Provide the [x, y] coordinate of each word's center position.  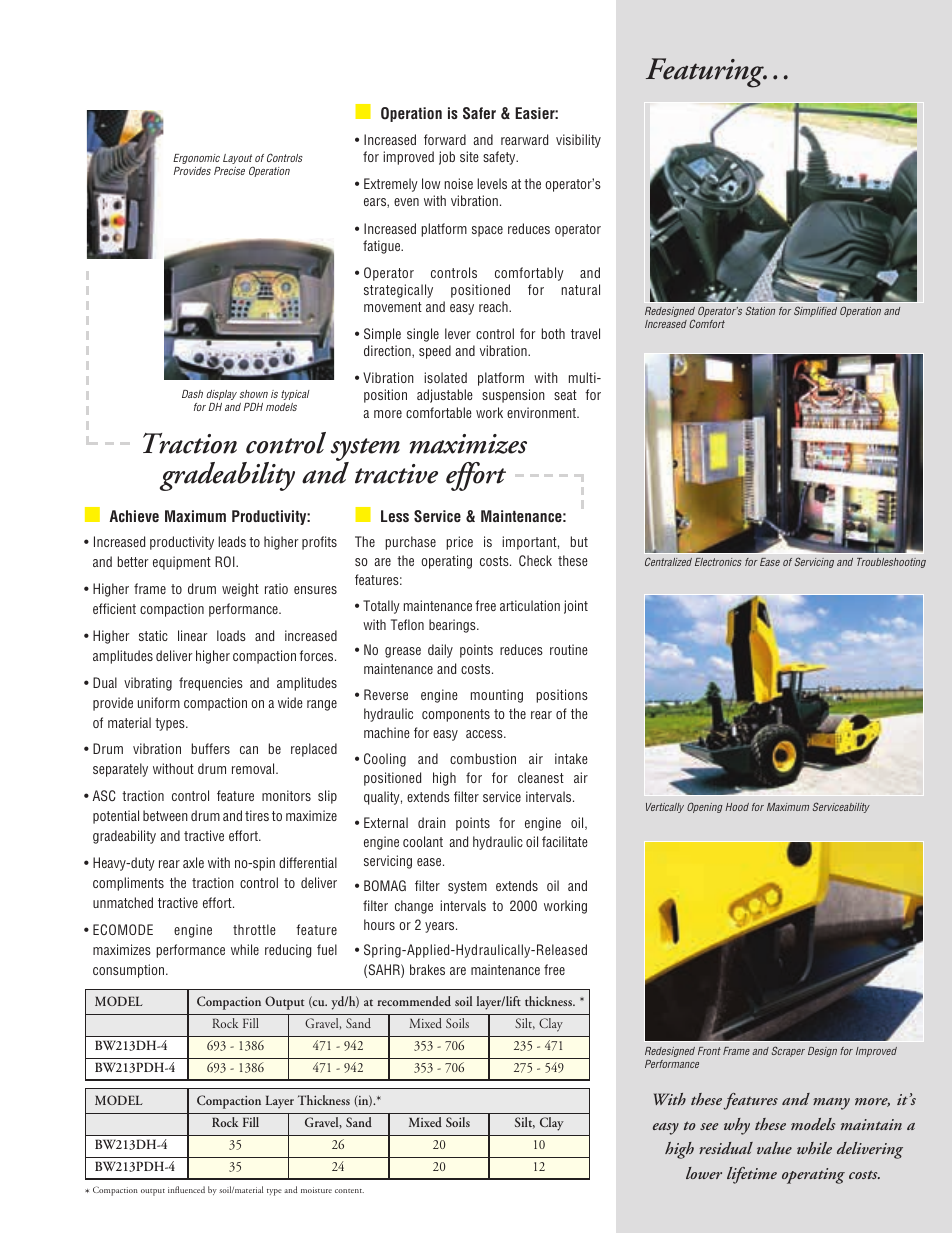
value [774, 1148]
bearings [453, 626]
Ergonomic [196, 159]
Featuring [706, 73]
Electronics [718, 562]
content [349, 1191]
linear [193, 635]
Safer [479, 113]
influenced [186, 1189]
